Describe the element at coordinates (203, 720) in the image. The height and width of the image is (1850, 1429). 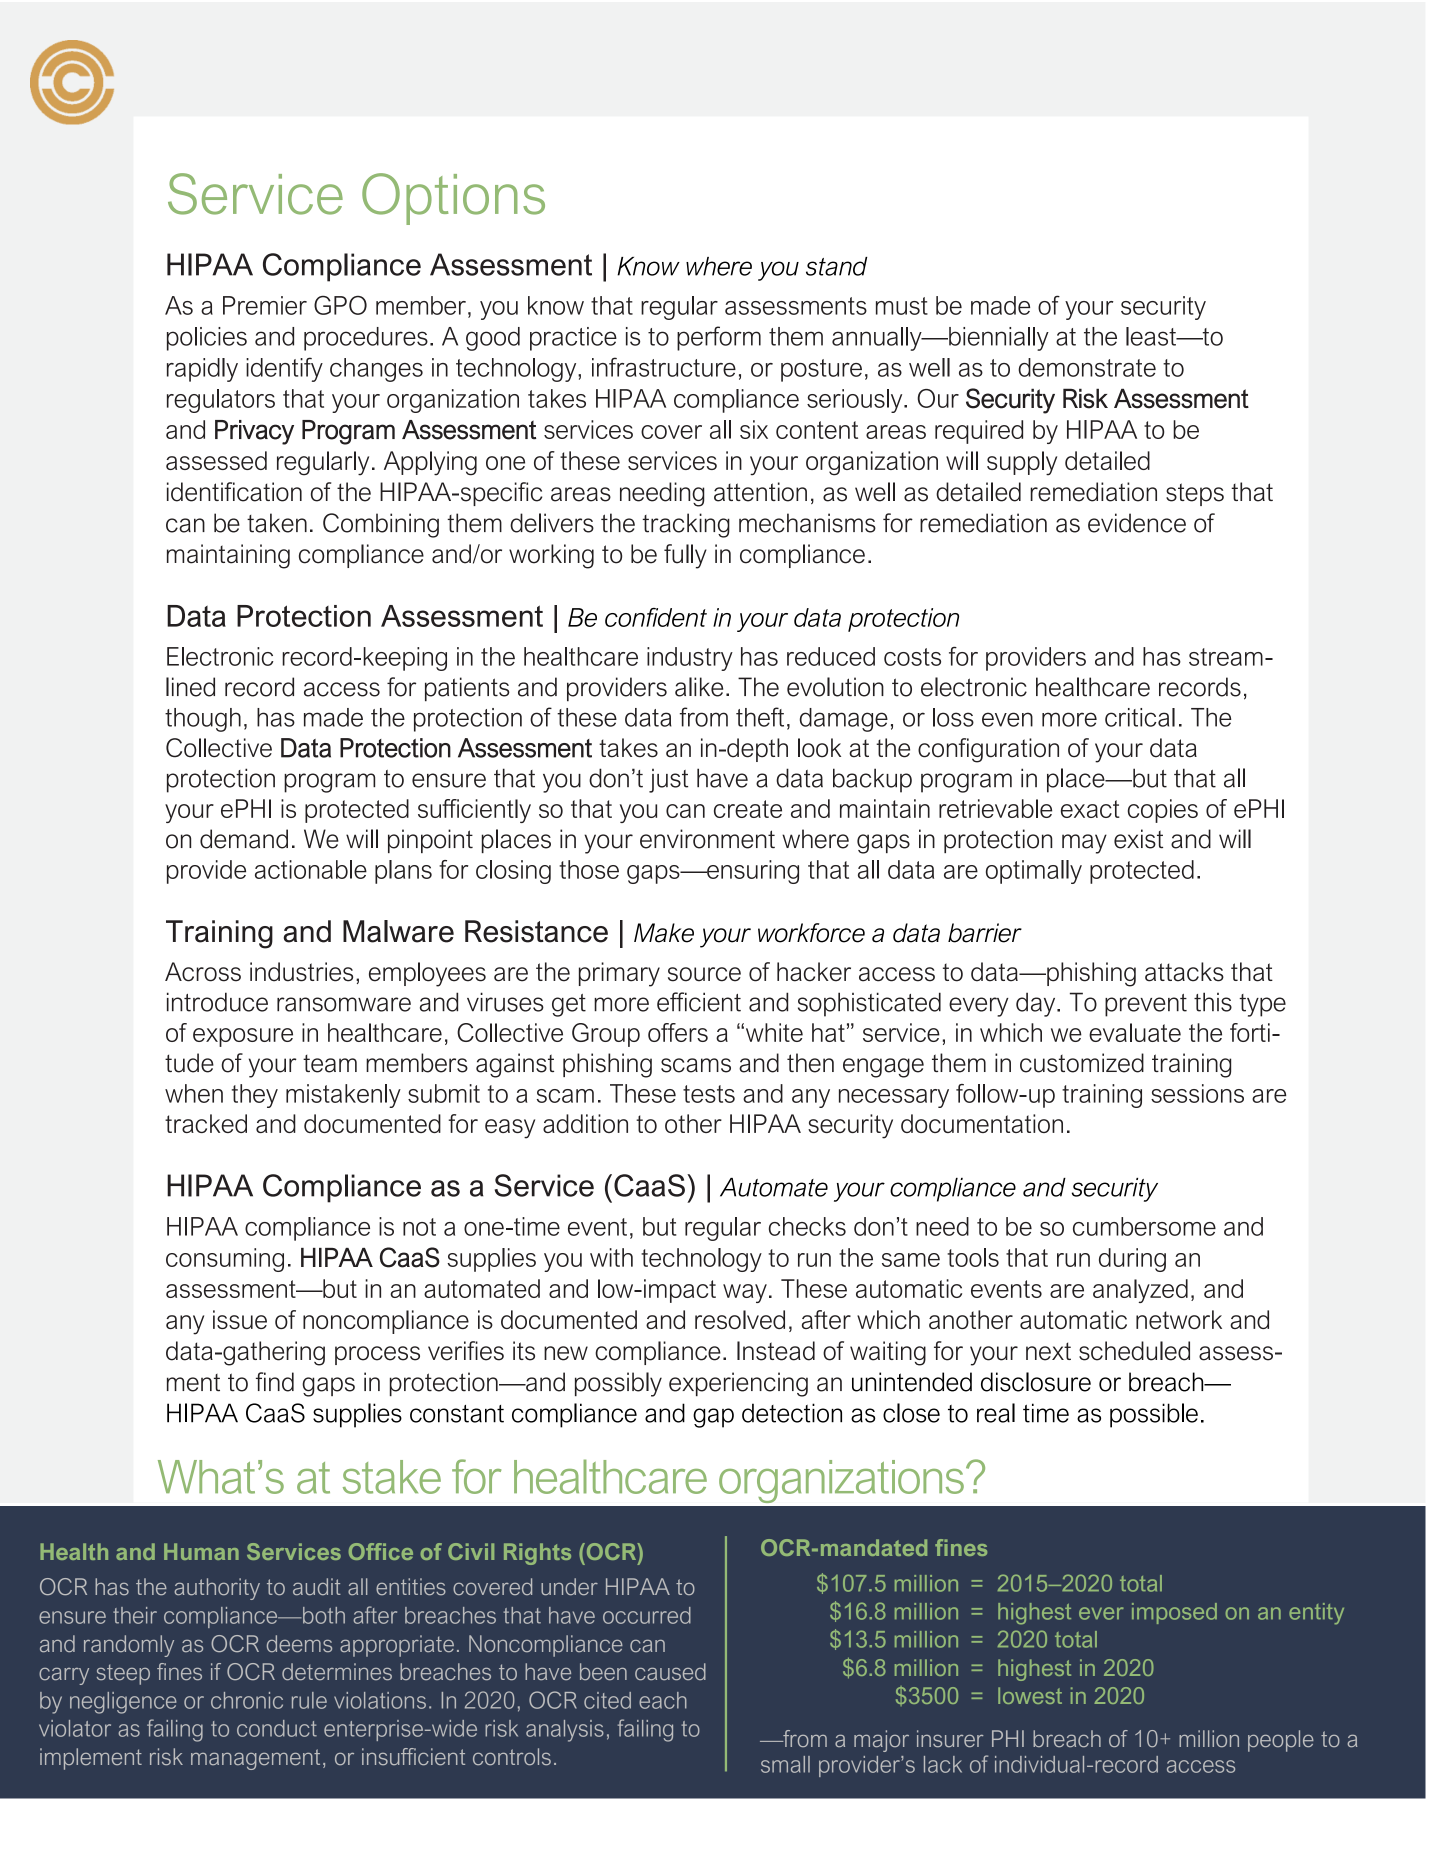
I see `though` at that location.
